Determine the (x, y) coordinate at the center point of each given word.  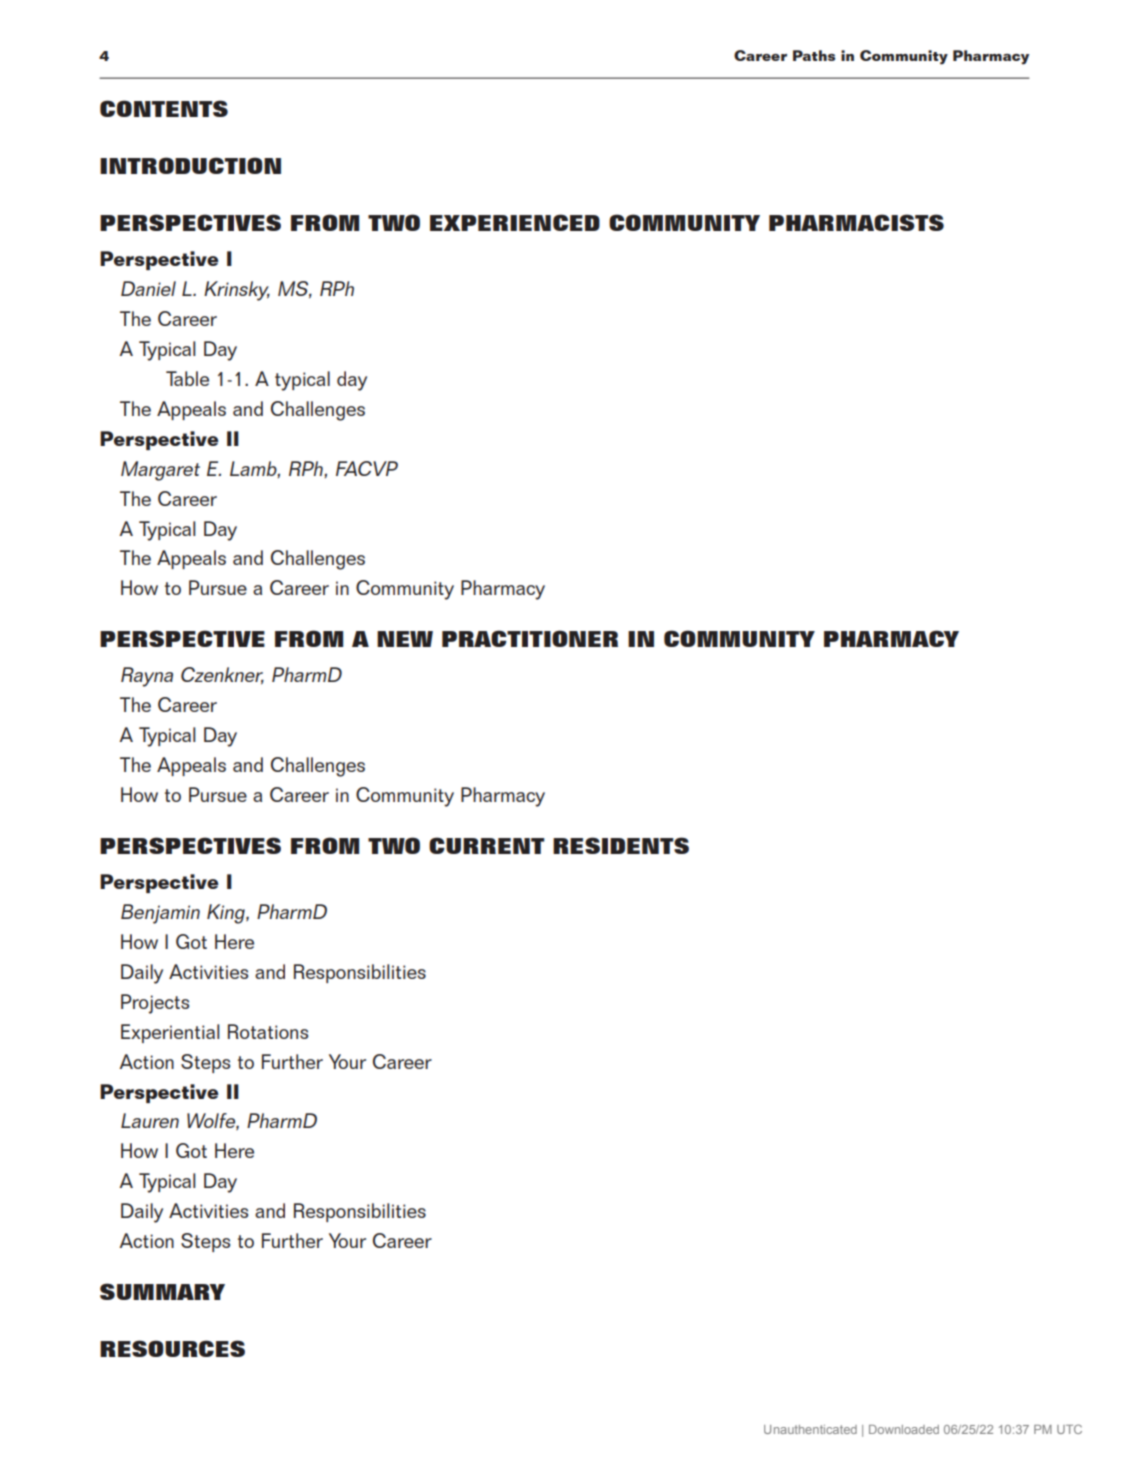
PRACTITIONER (530, 638)
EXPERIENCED (515, 222)
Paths (814, 55)
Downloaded (904, 1429)
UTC (1069, 1429)
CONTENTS (164, 108)
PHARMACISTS (856, 222)
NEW (405, 639)
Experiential (170, 1033)
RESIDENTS (621, 845)
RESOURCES (172, 1348)
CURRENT (487, 845)
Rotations (268, 1031)
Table (187, 378)
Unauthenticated (810, 1429)
